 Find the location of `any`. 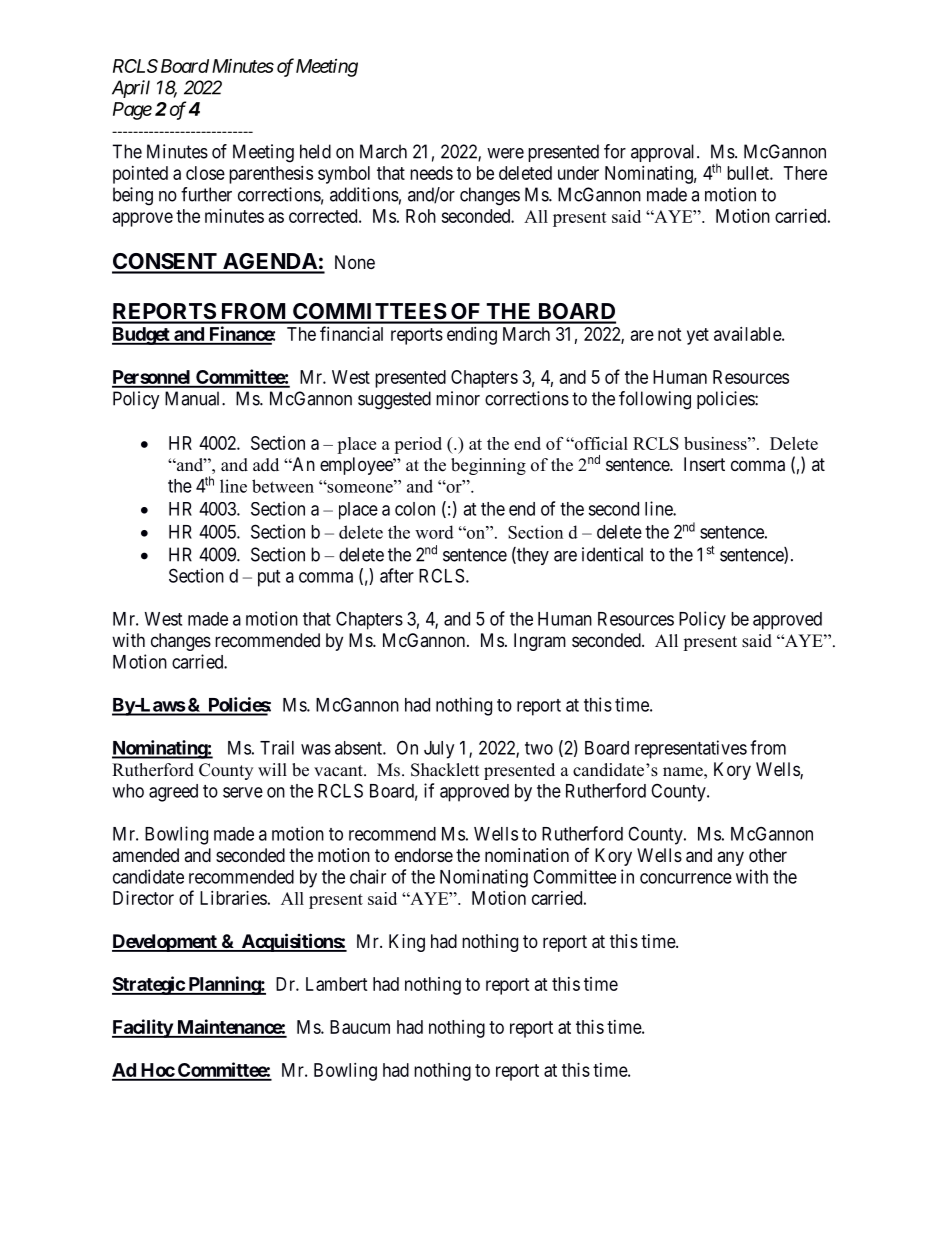

any is located at coordinates (730, 858).
